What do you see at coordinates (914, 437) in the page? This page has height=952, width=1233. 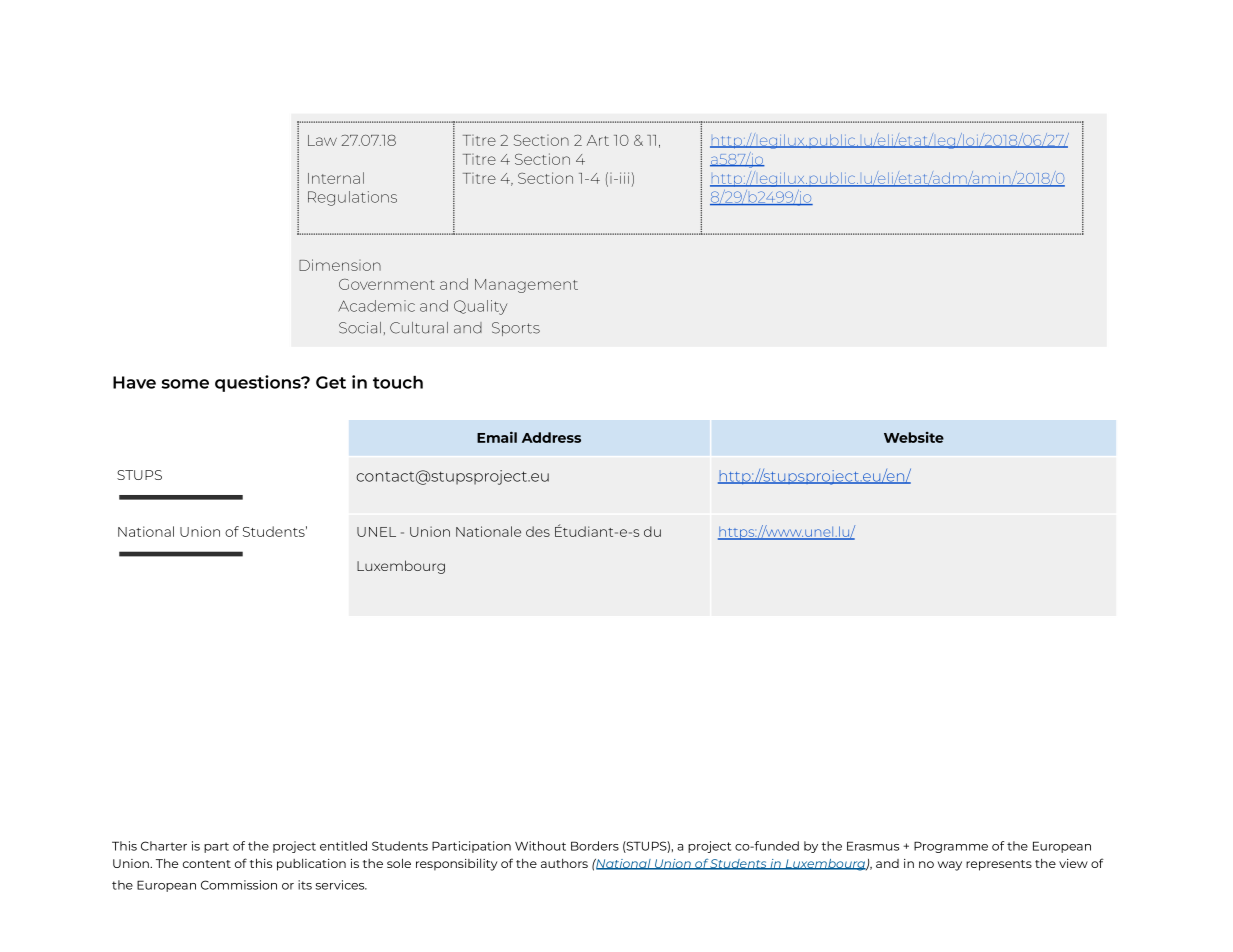 I see `Website` at bounding box center [914, 437].
